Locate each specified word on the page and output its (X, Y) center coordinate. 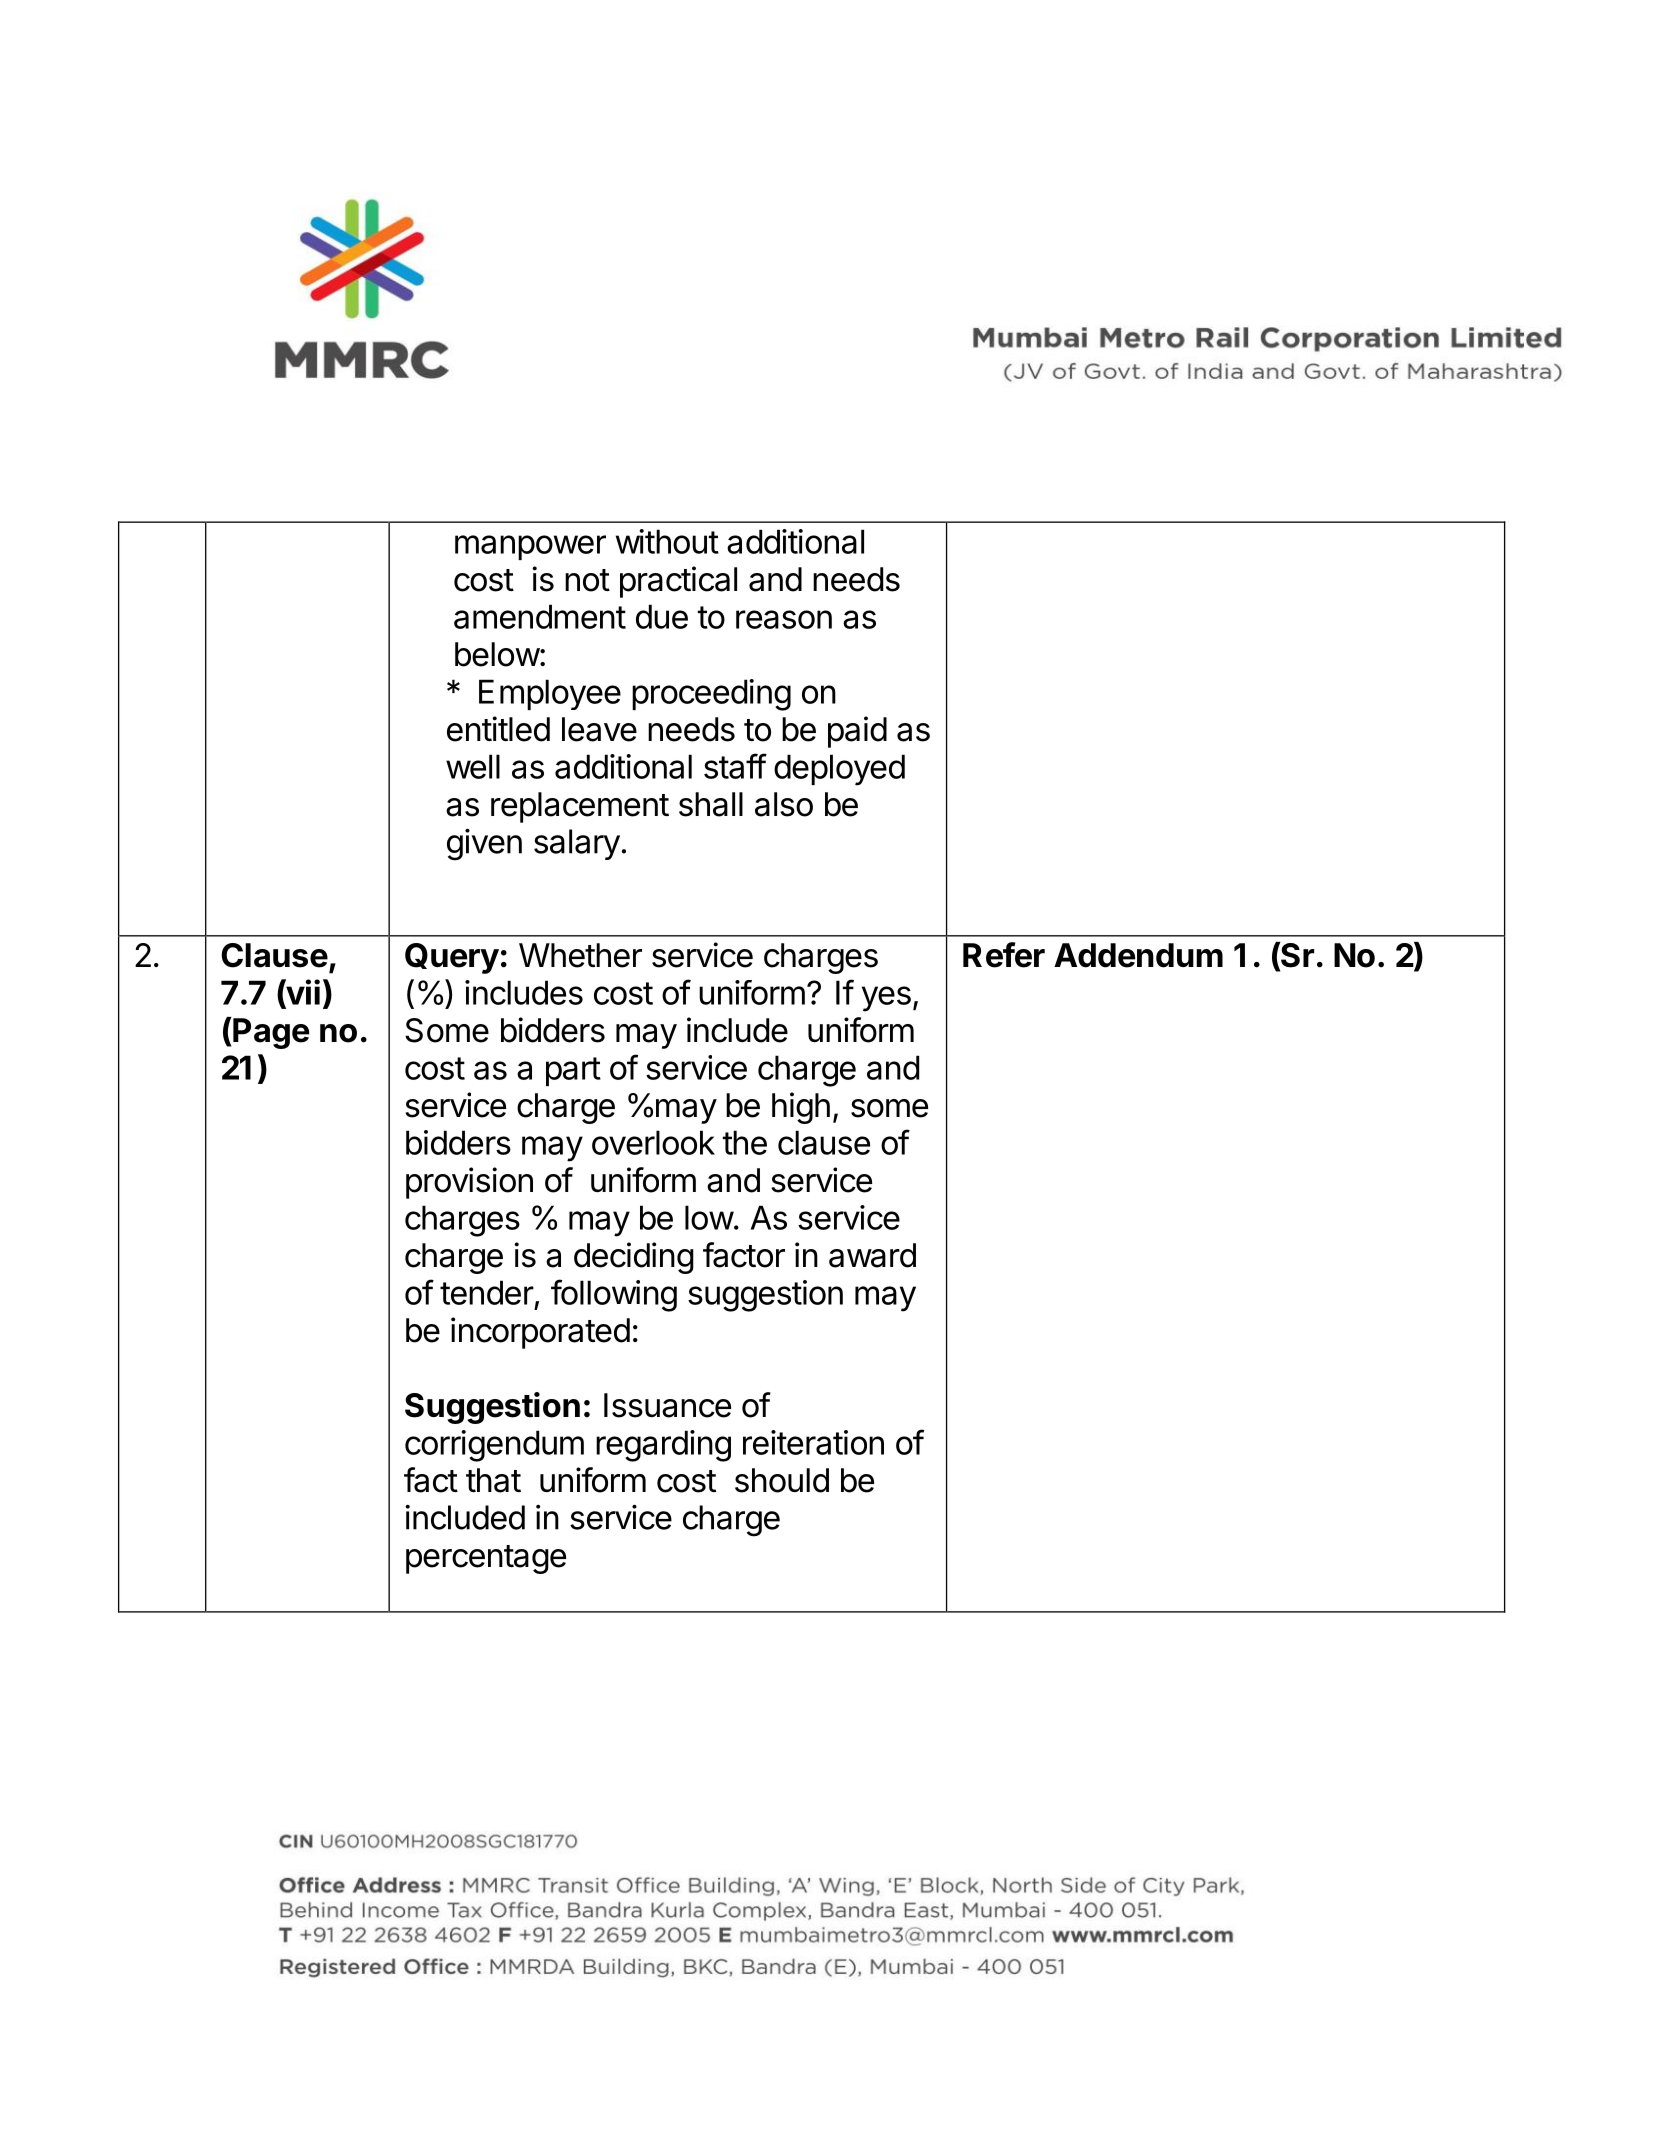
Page (270, 1033)
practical (678, 582)
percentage (486, 1559)
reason (784, 619)
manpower (530, 547)
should (782, 1480)
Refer (1004, 955)
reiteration (813, 1442)
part (573, 1071)
